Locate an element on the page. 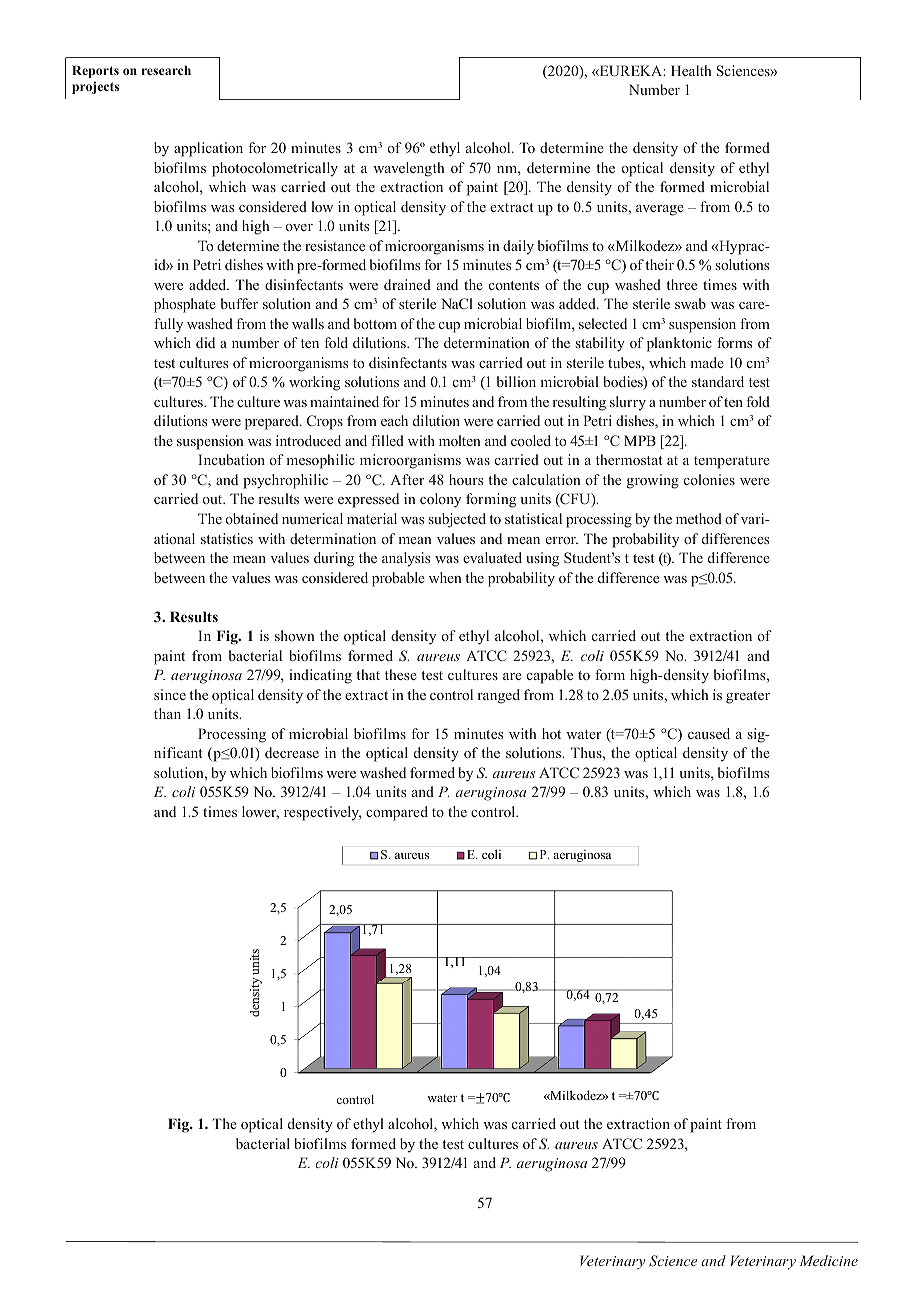 The height and width of the page is (1308, 924). research is located at coordinates (166, 70).
